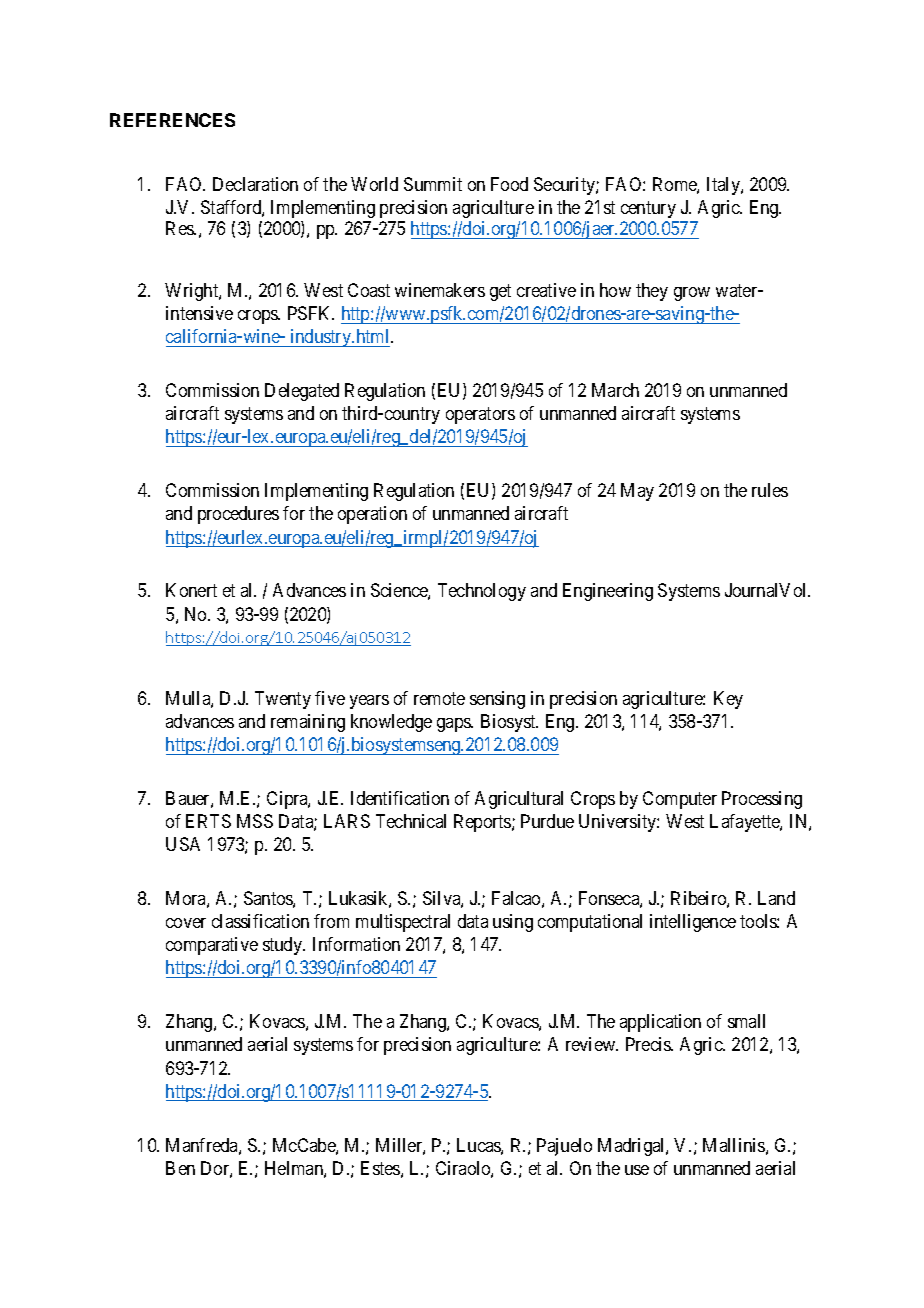 This screenshot has height=1308, width=924. Describe the element at coordinates (728, 700) in the screenshot. I see `Key` at that location.
